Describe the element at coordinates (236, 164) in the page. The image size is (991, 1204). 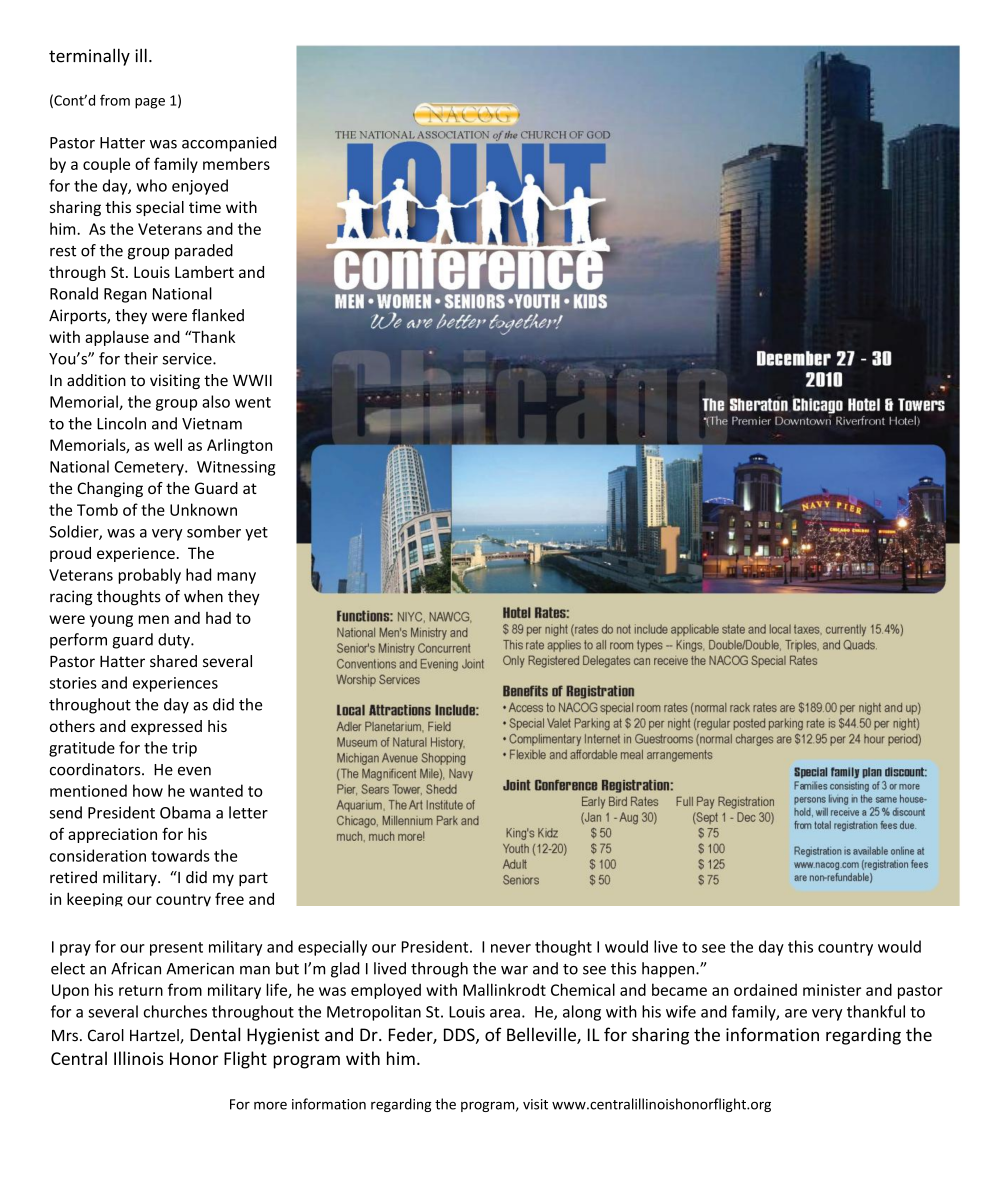
I see `members` at that location.
